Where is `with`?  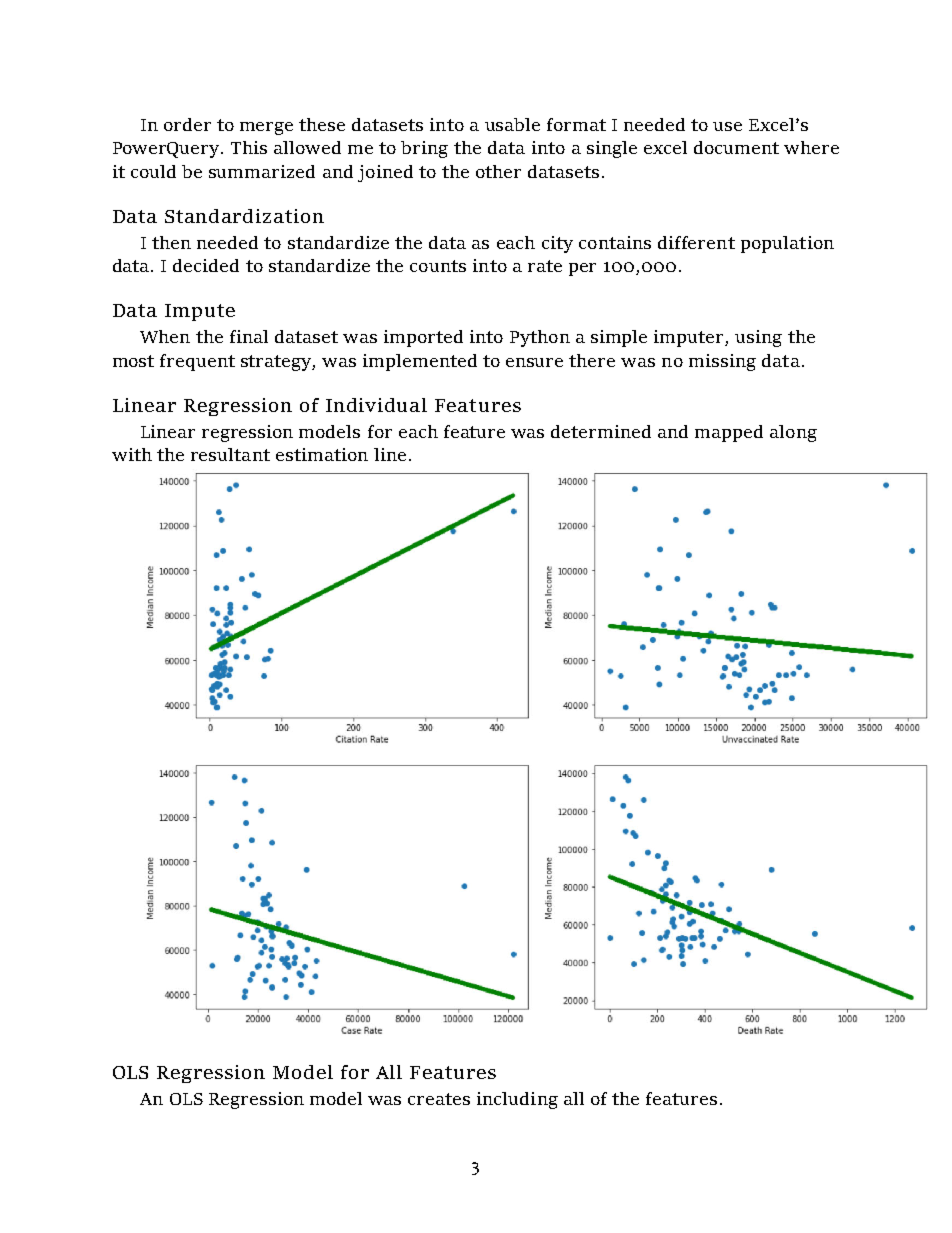 with is located at coordinates (132, 454).
